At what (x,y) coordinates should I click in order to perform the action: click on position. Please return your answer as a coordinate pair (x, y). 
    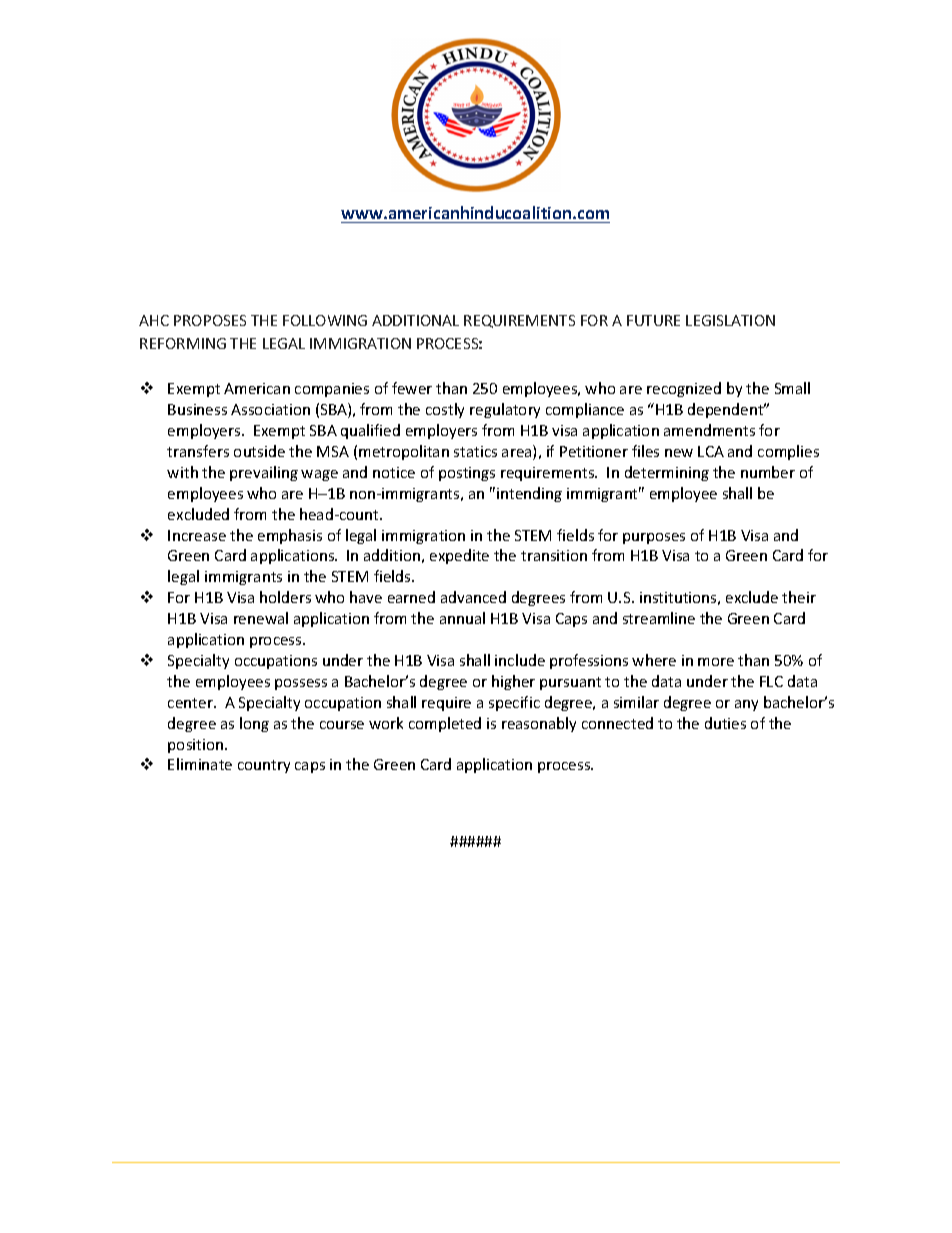
    Looking at the image, I should click on (197, 746).
